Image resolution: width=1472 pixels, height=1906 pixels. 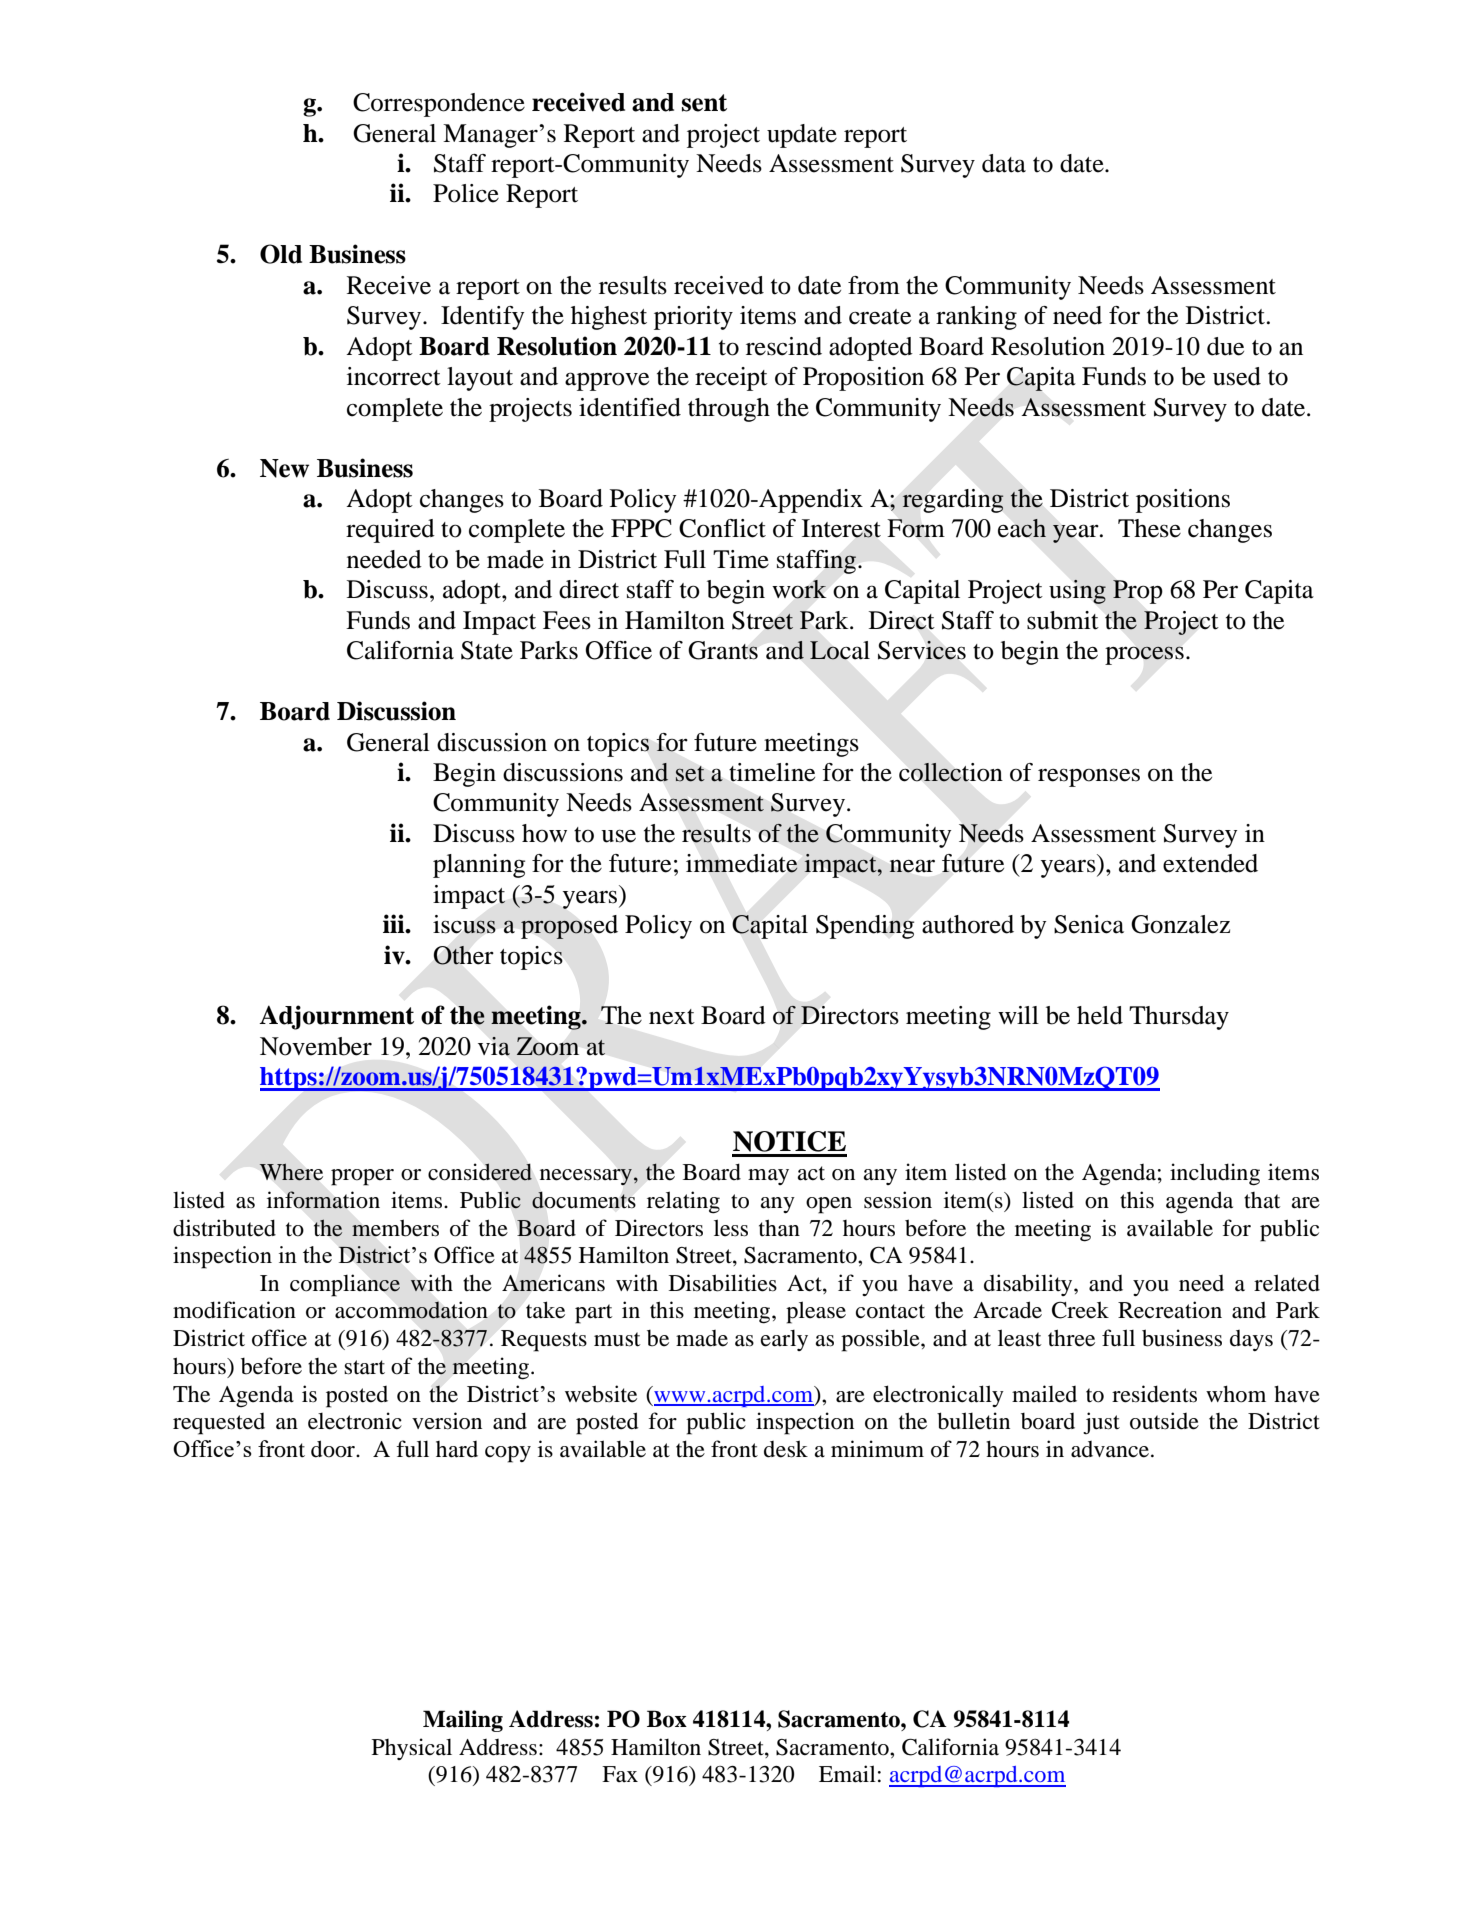 I want to click on Thursday, so click(x=1179, y=1018).
